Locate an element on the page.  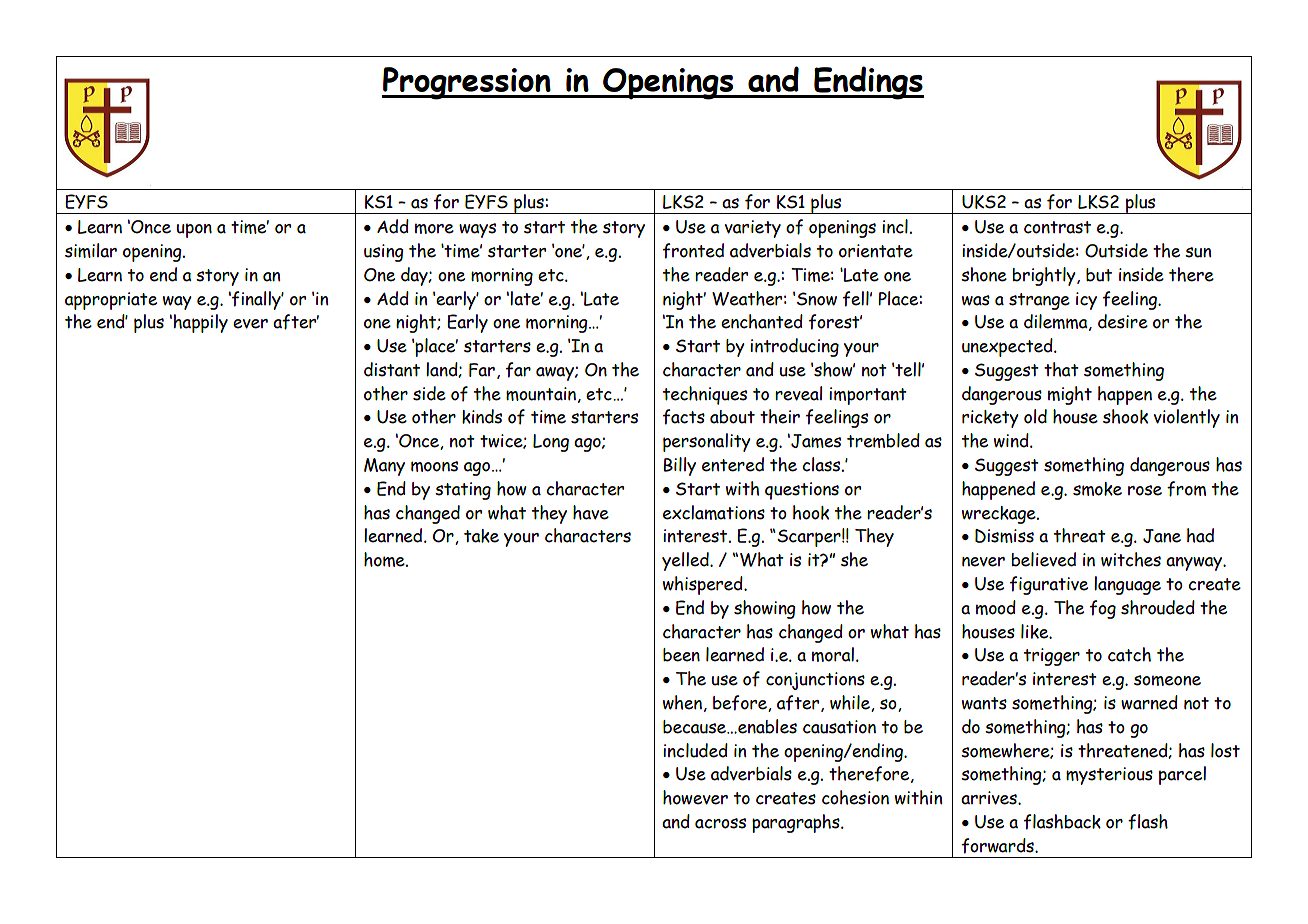
forwards is located at coordinates (999, 846).
